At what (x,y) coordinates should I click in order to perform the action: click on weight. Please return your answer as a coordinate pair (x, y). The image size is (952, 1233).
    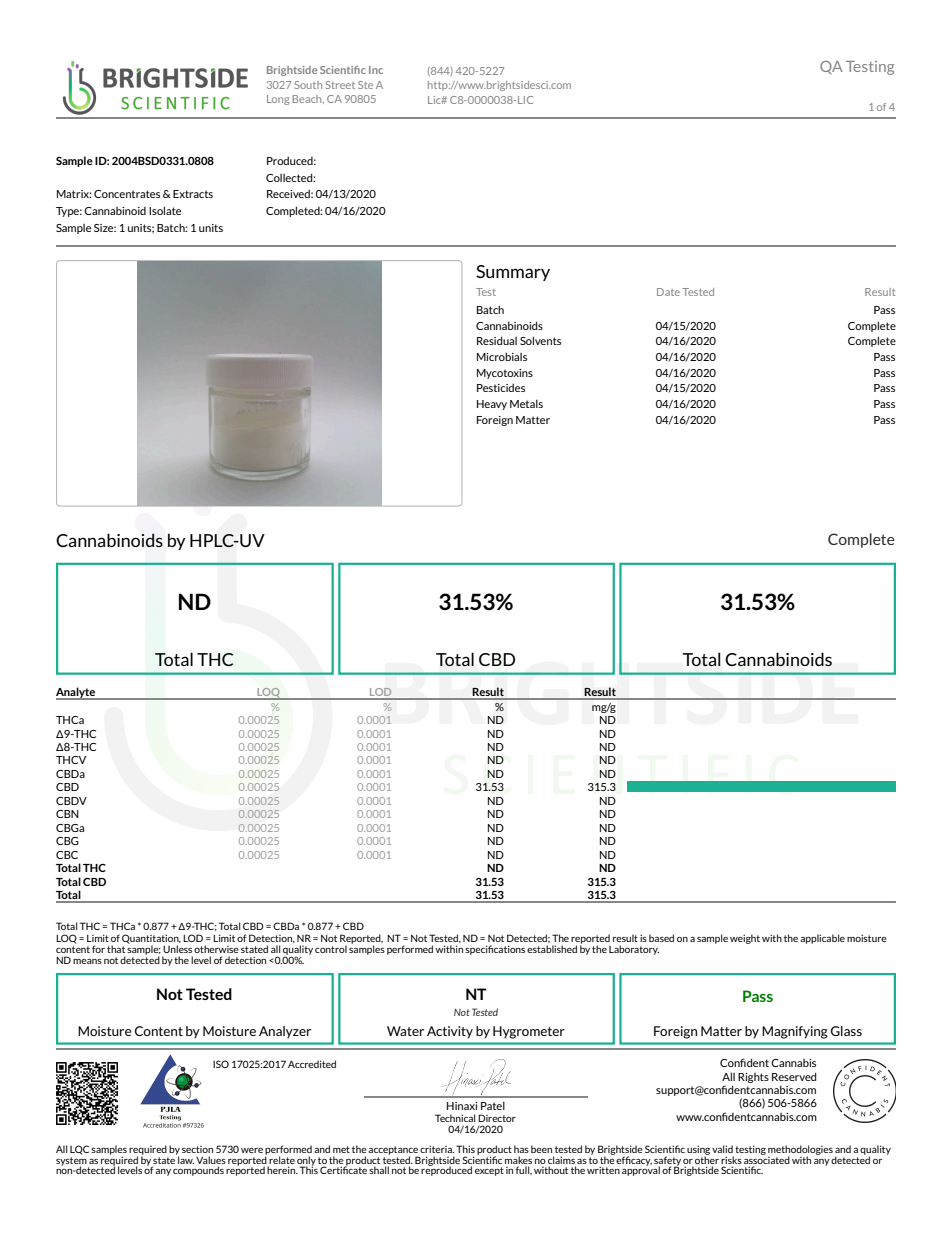
    Looking at the image, I should click on (745, 939).
